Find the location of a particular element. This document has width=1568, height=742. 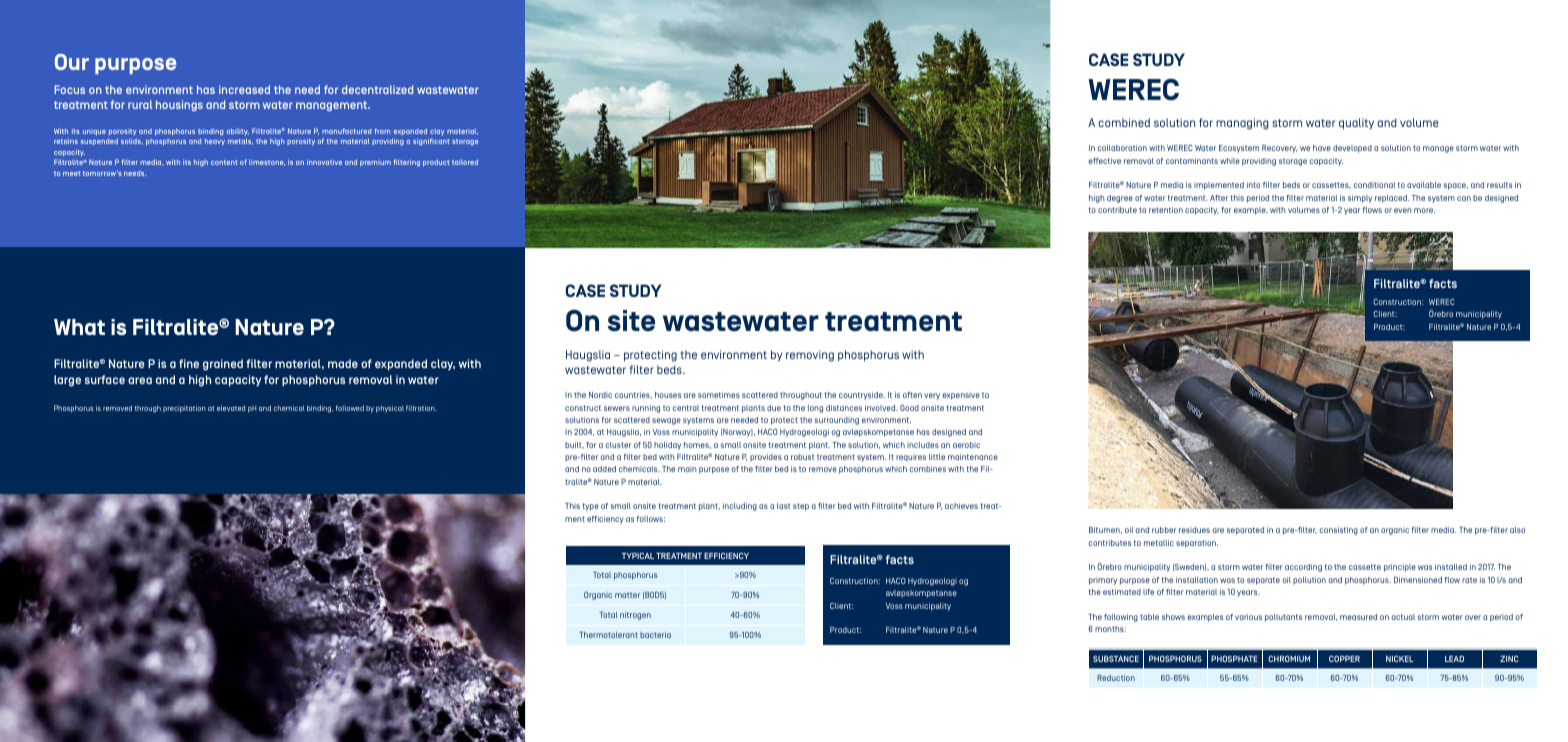

removing is located at coordinates (810, 356).
